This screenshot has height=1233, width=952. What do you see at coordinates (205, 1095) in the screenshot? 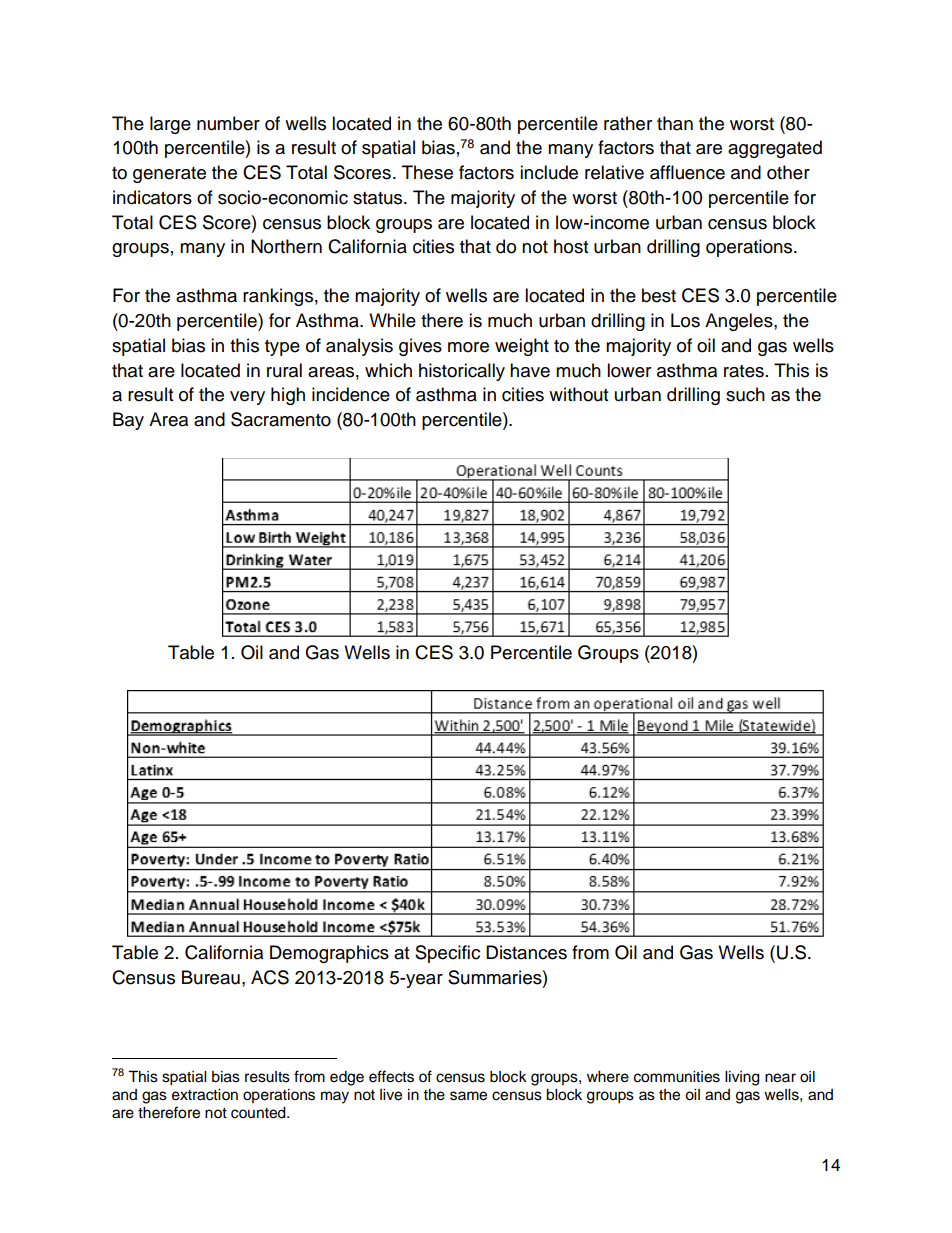
I see `extraction` at bounding box center [205, 1095].
